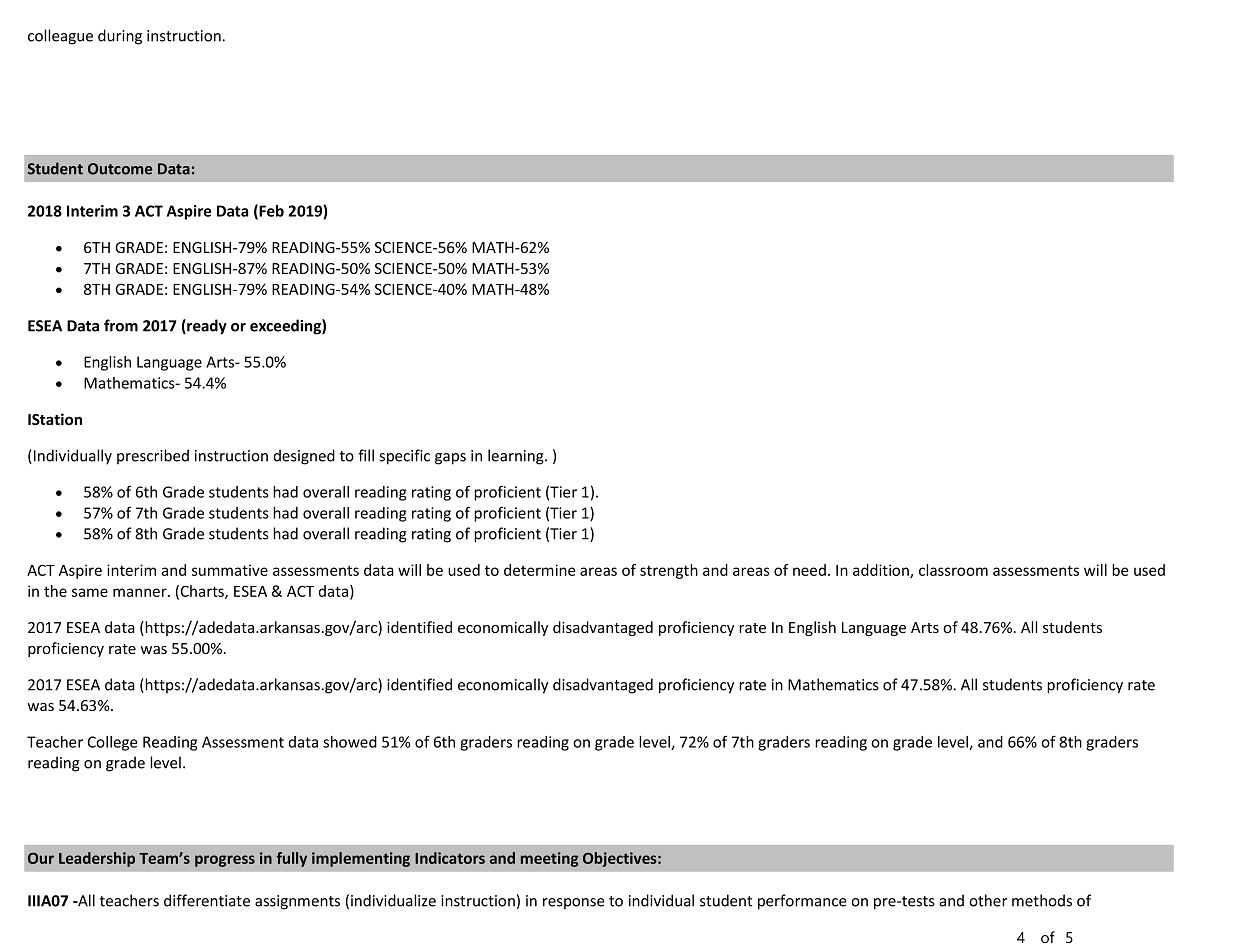 Image resolution: width=1233 pixels, height=952 pixels. I want to click on prescribed, so click(153, 456).
